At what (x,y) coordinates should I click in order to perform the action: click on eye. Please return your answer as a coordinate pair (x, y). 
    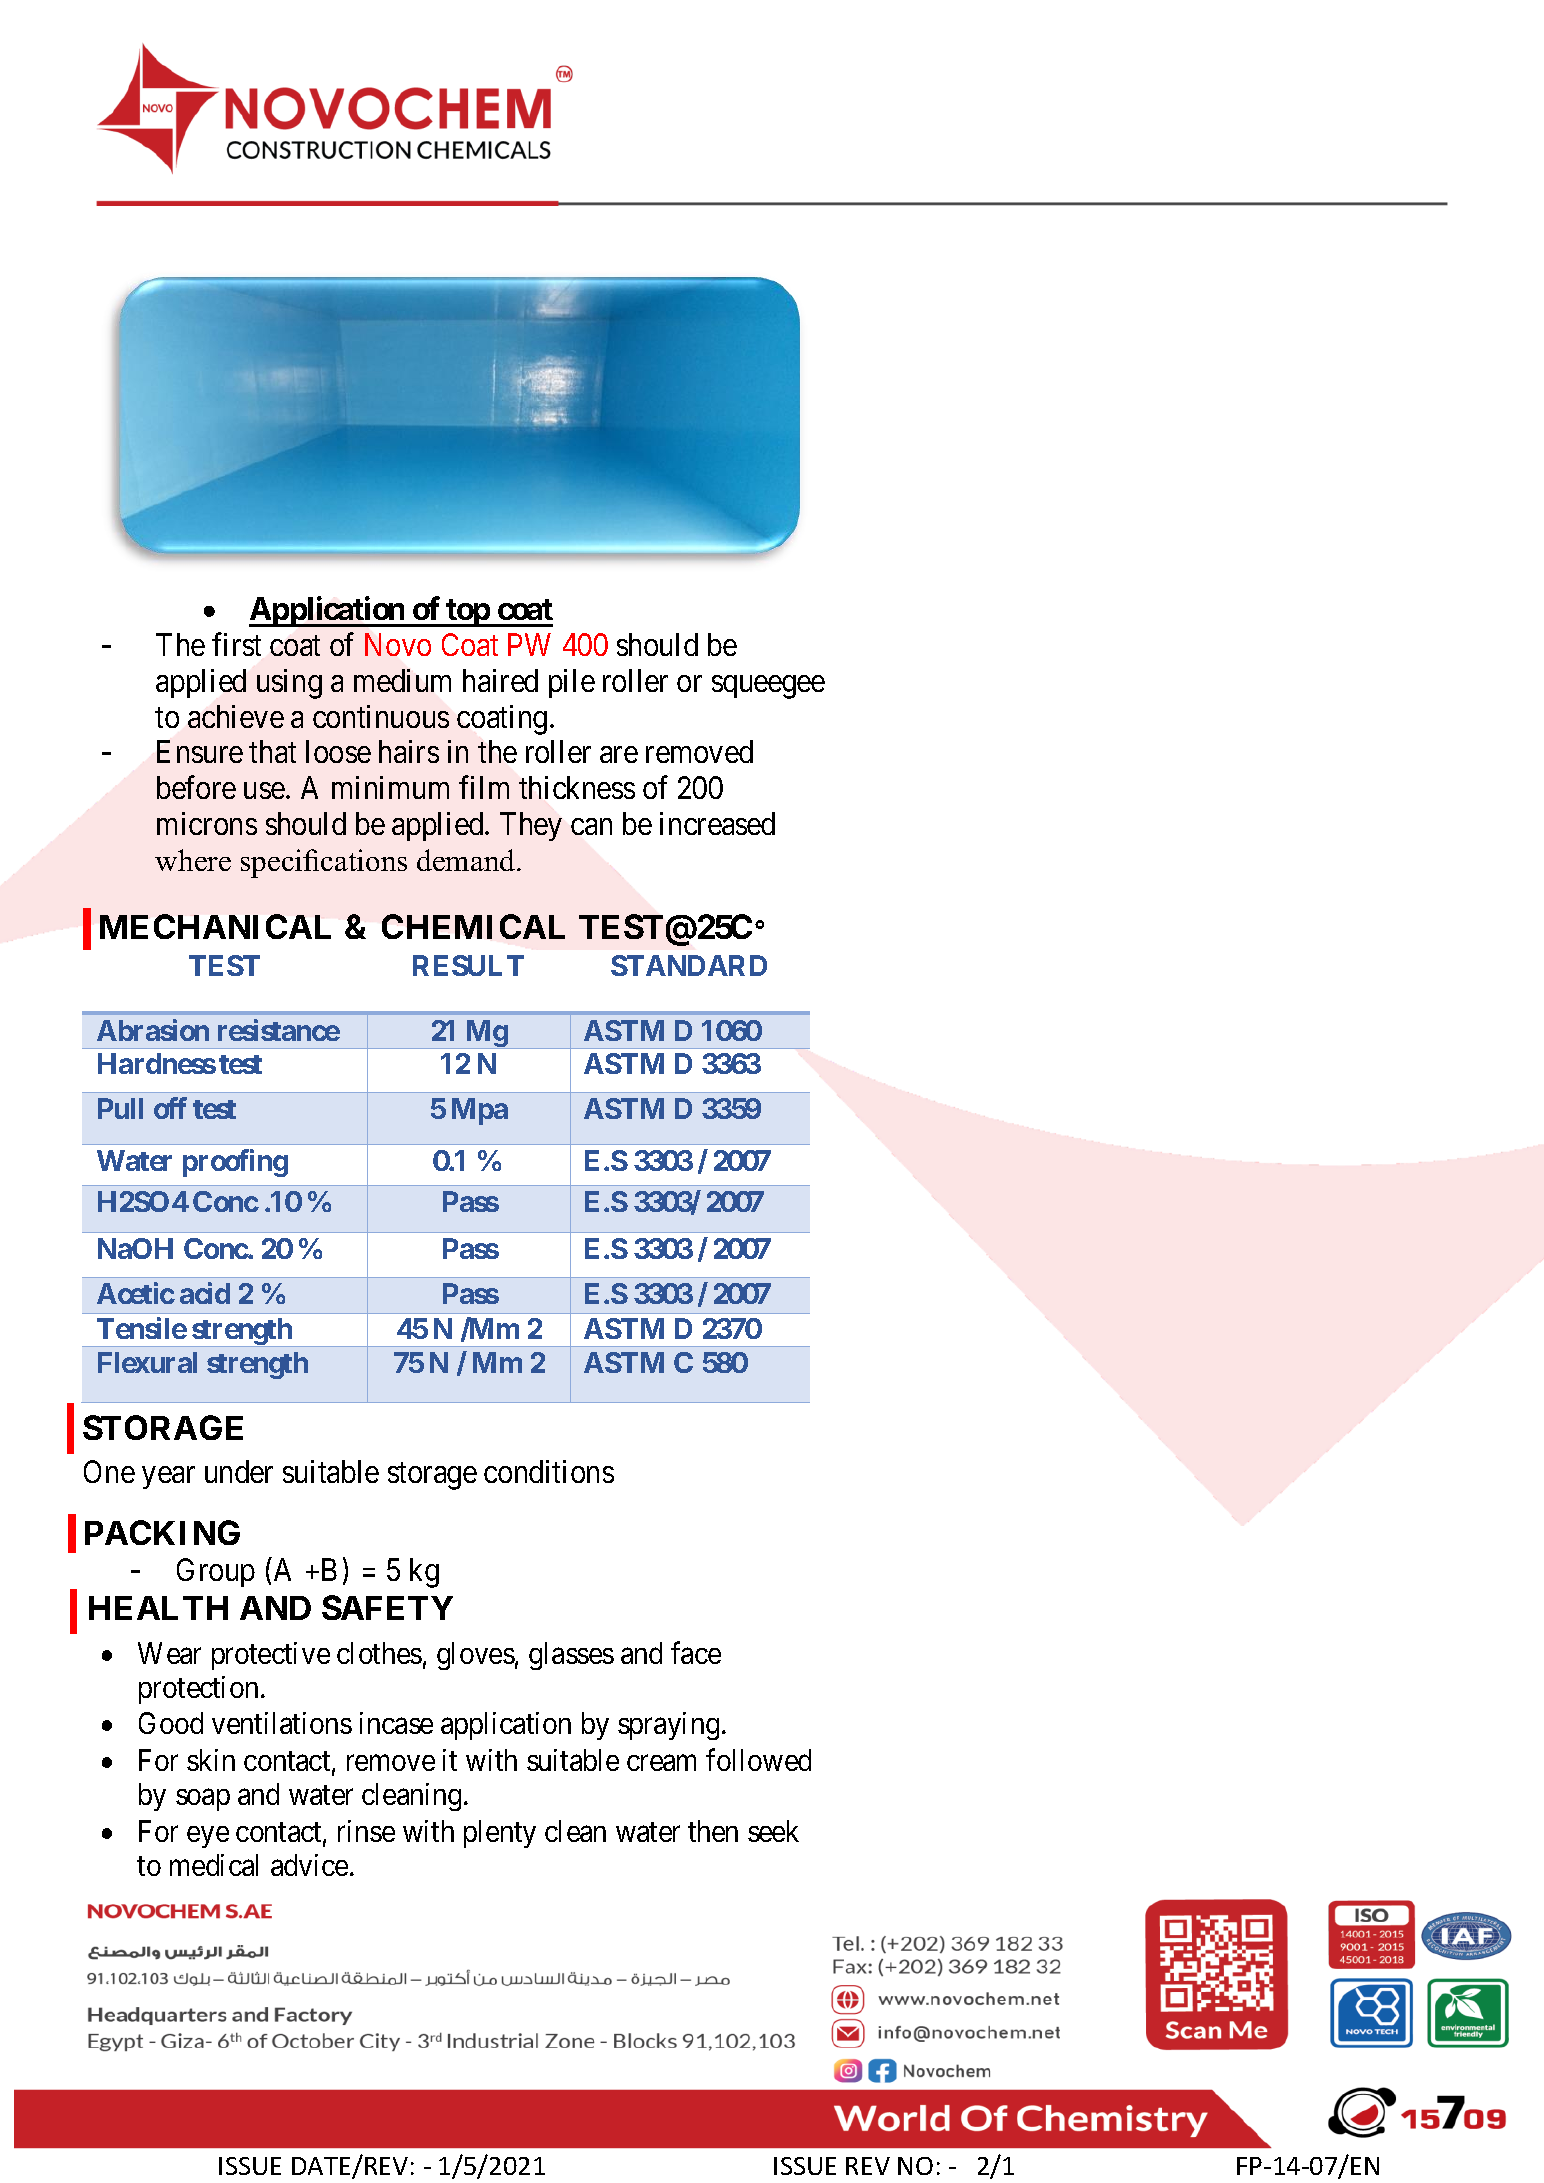
    Looking at the image, I should click on (208, 1837).
